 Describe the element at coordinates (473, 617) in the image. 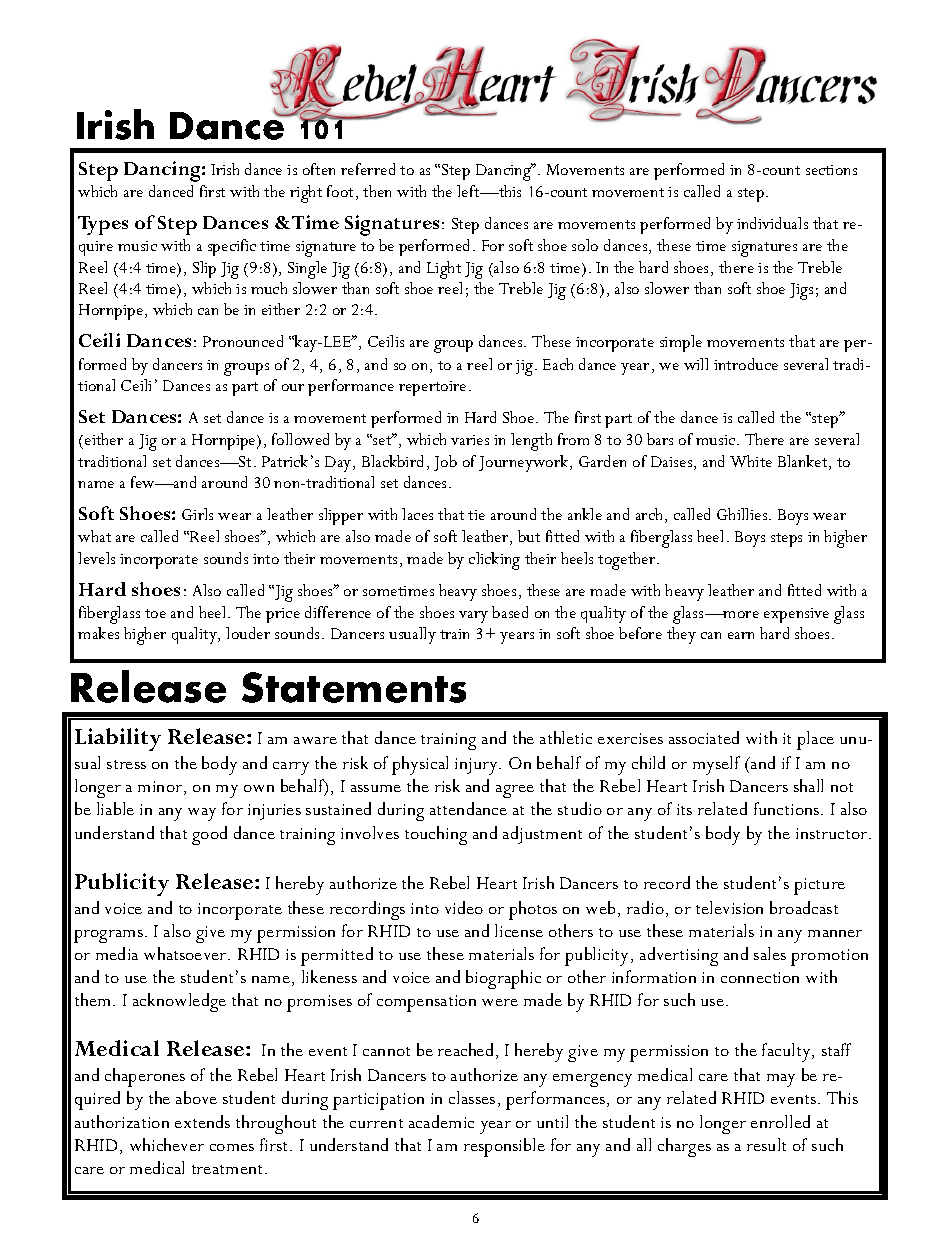

I see `vary` at that location.
